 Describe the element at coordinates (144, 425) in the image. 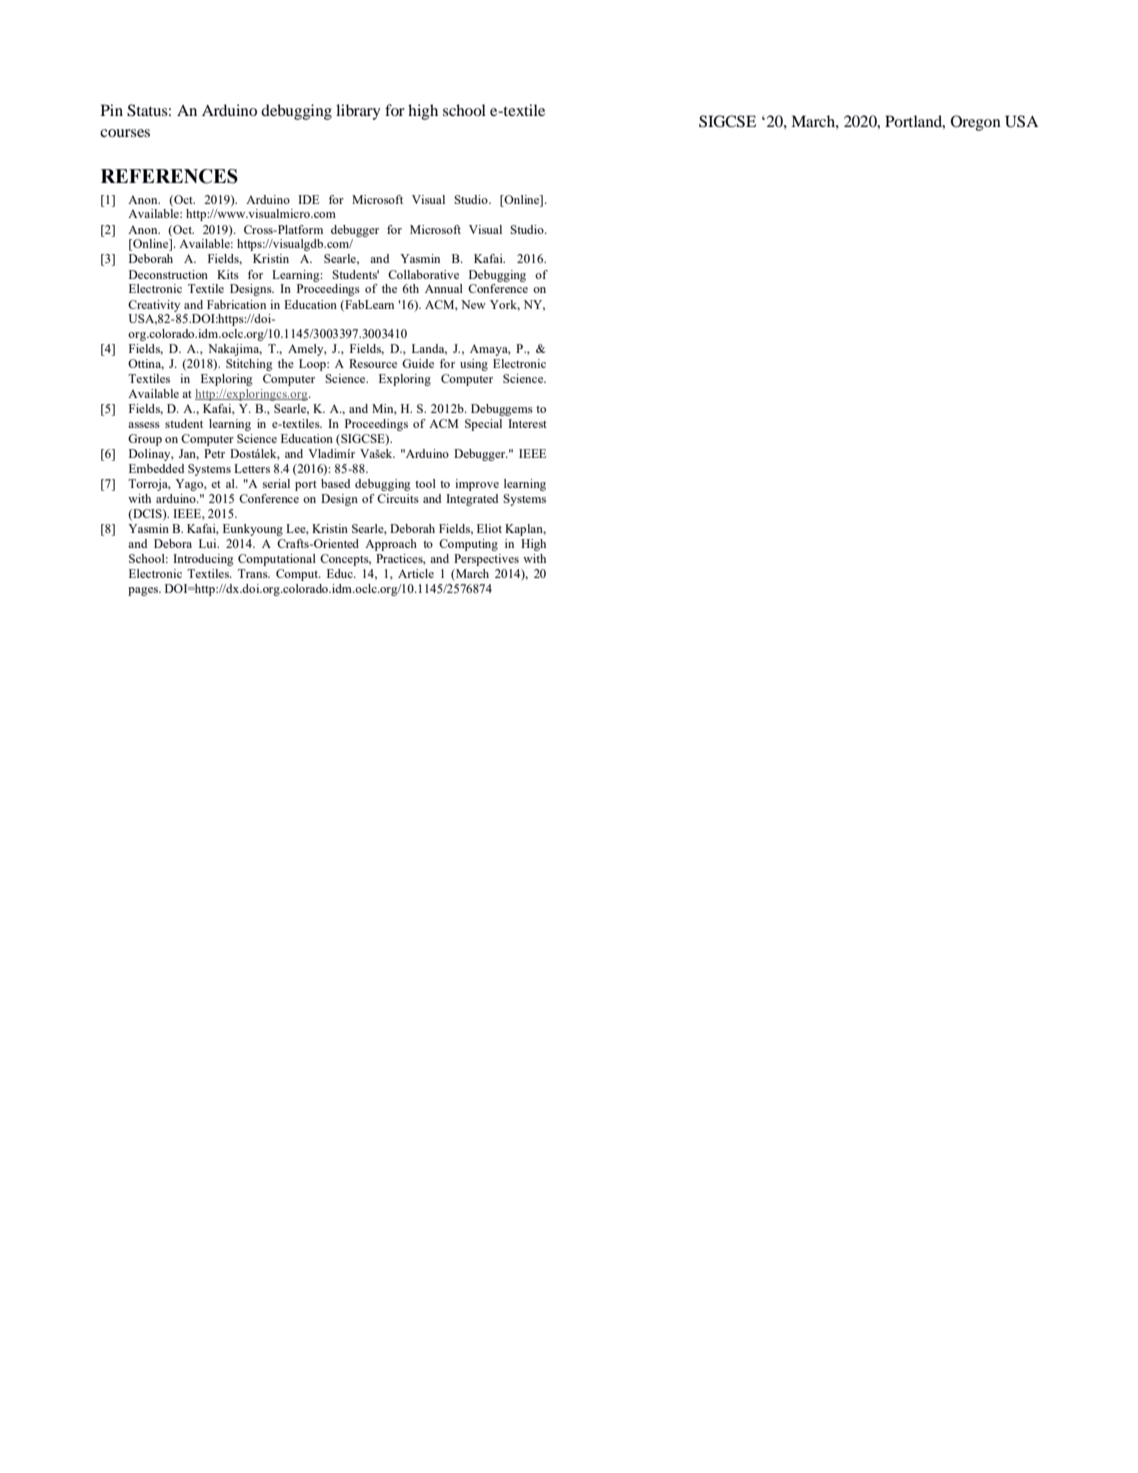

I see `assess` at that location.
